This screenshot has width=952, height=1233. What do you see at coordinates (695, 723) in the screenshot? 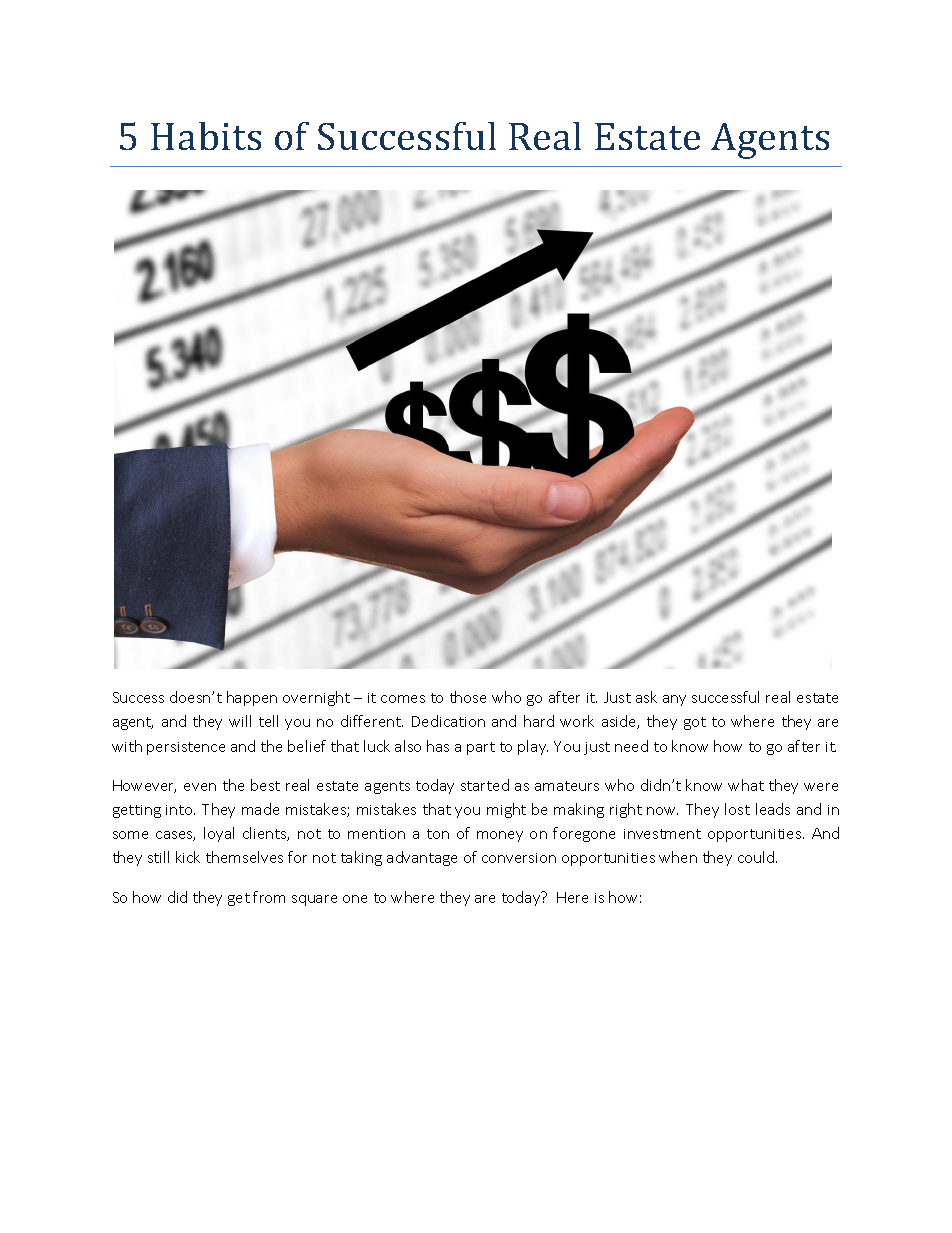
I see `got` at bounding box center [695, 723].
